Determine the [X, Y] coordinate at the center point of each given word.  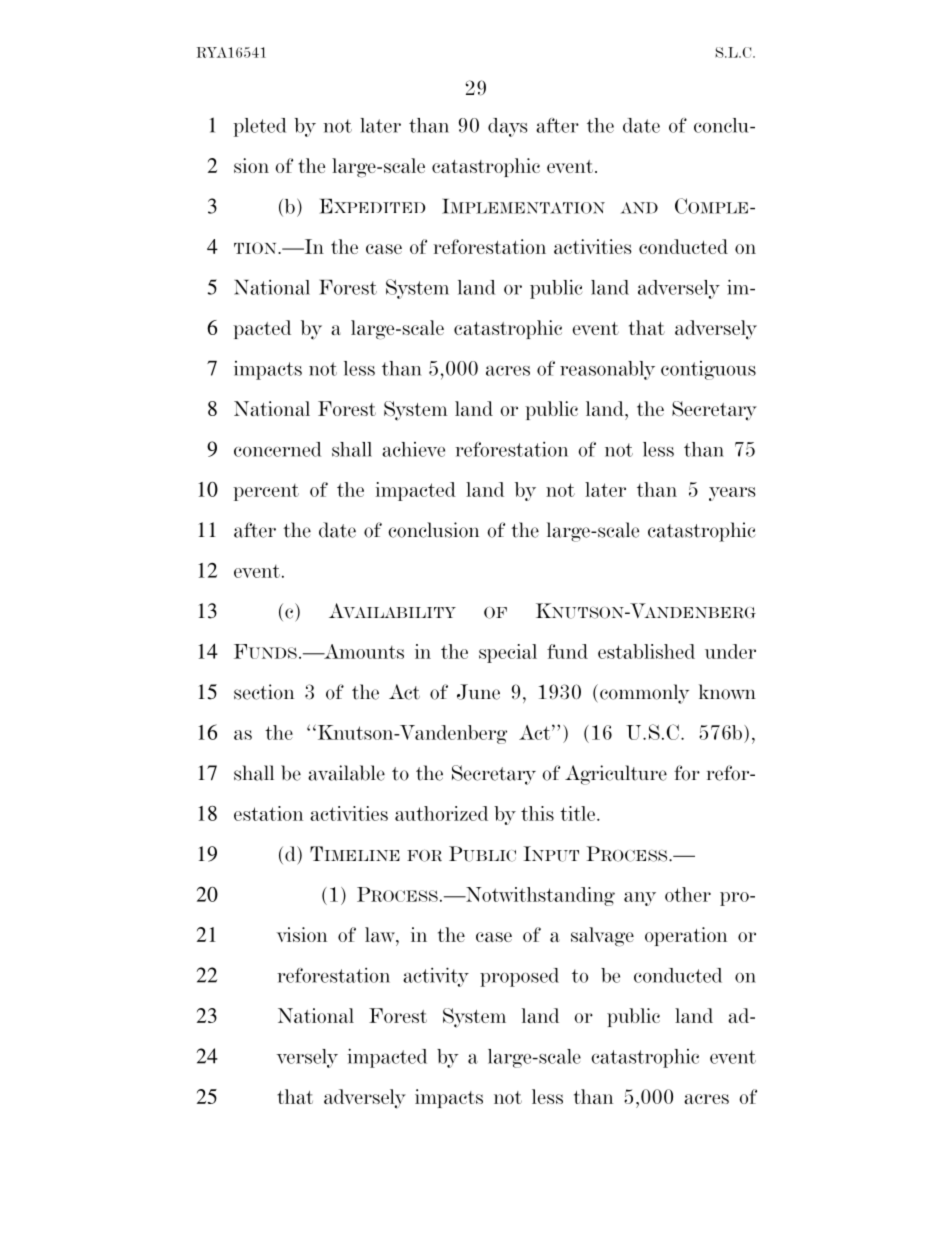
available [346, 773]
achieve [413, 449]
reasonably [607, 370]
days [508, 127]
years [732, 494]
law [381, 934]
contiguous [708, 370]
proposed [519, 977]
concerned [277, 449]
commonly [644, 694]
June [478, 692]
